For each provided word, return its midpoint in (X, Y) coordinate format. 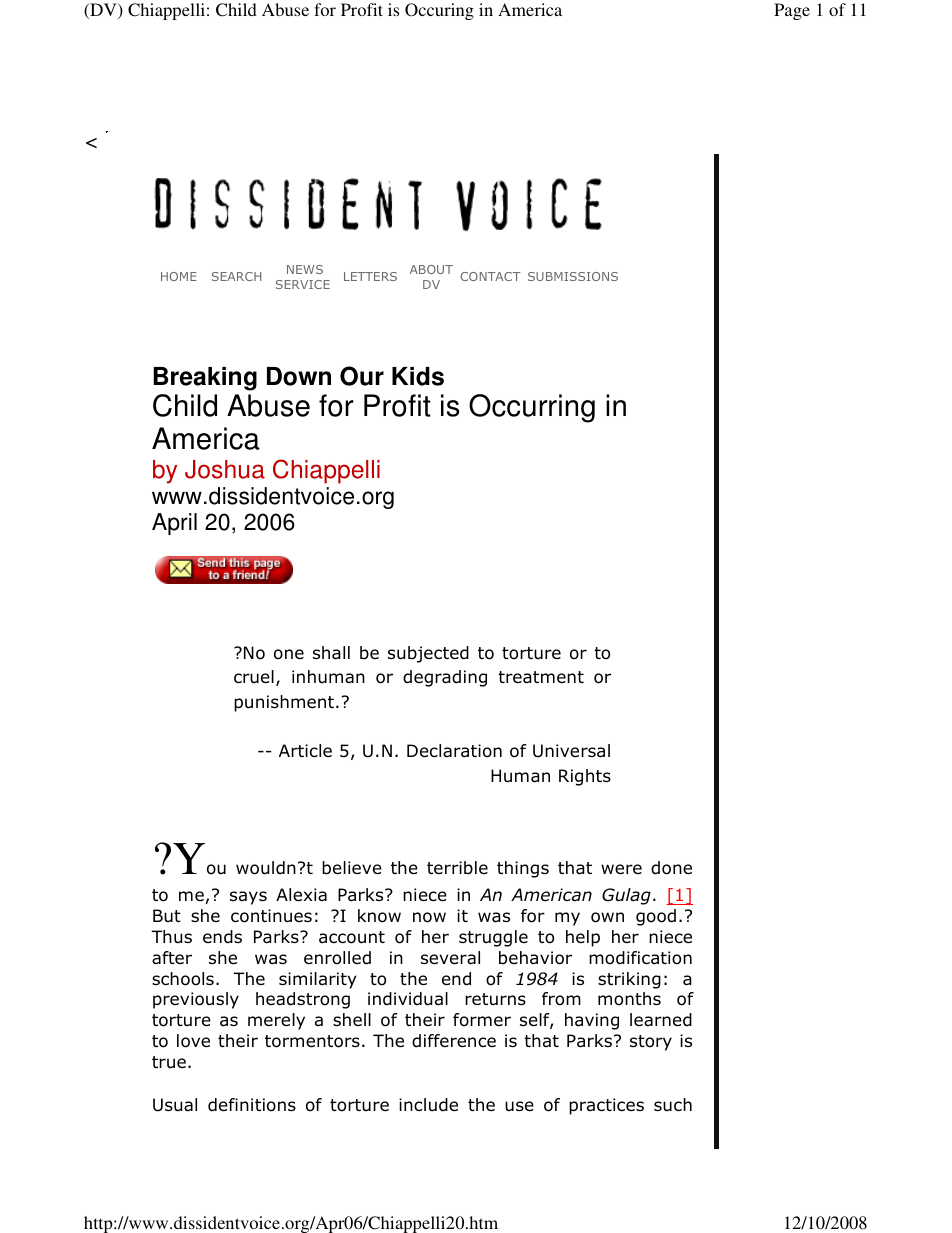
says (248, 898)
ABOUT (431, 269)
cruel (254, 677)
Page (792, 11)
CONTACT (490, 276)
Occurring (532, 408)
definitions (252, 1105)
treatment (541, 677)
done (671, 868)
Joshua (225, 469)
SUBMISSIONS (573, 276)
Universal (571, 751)
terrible (457, 868)
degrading (445, 678)
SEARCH (236, 276)
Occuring (439, 11)
